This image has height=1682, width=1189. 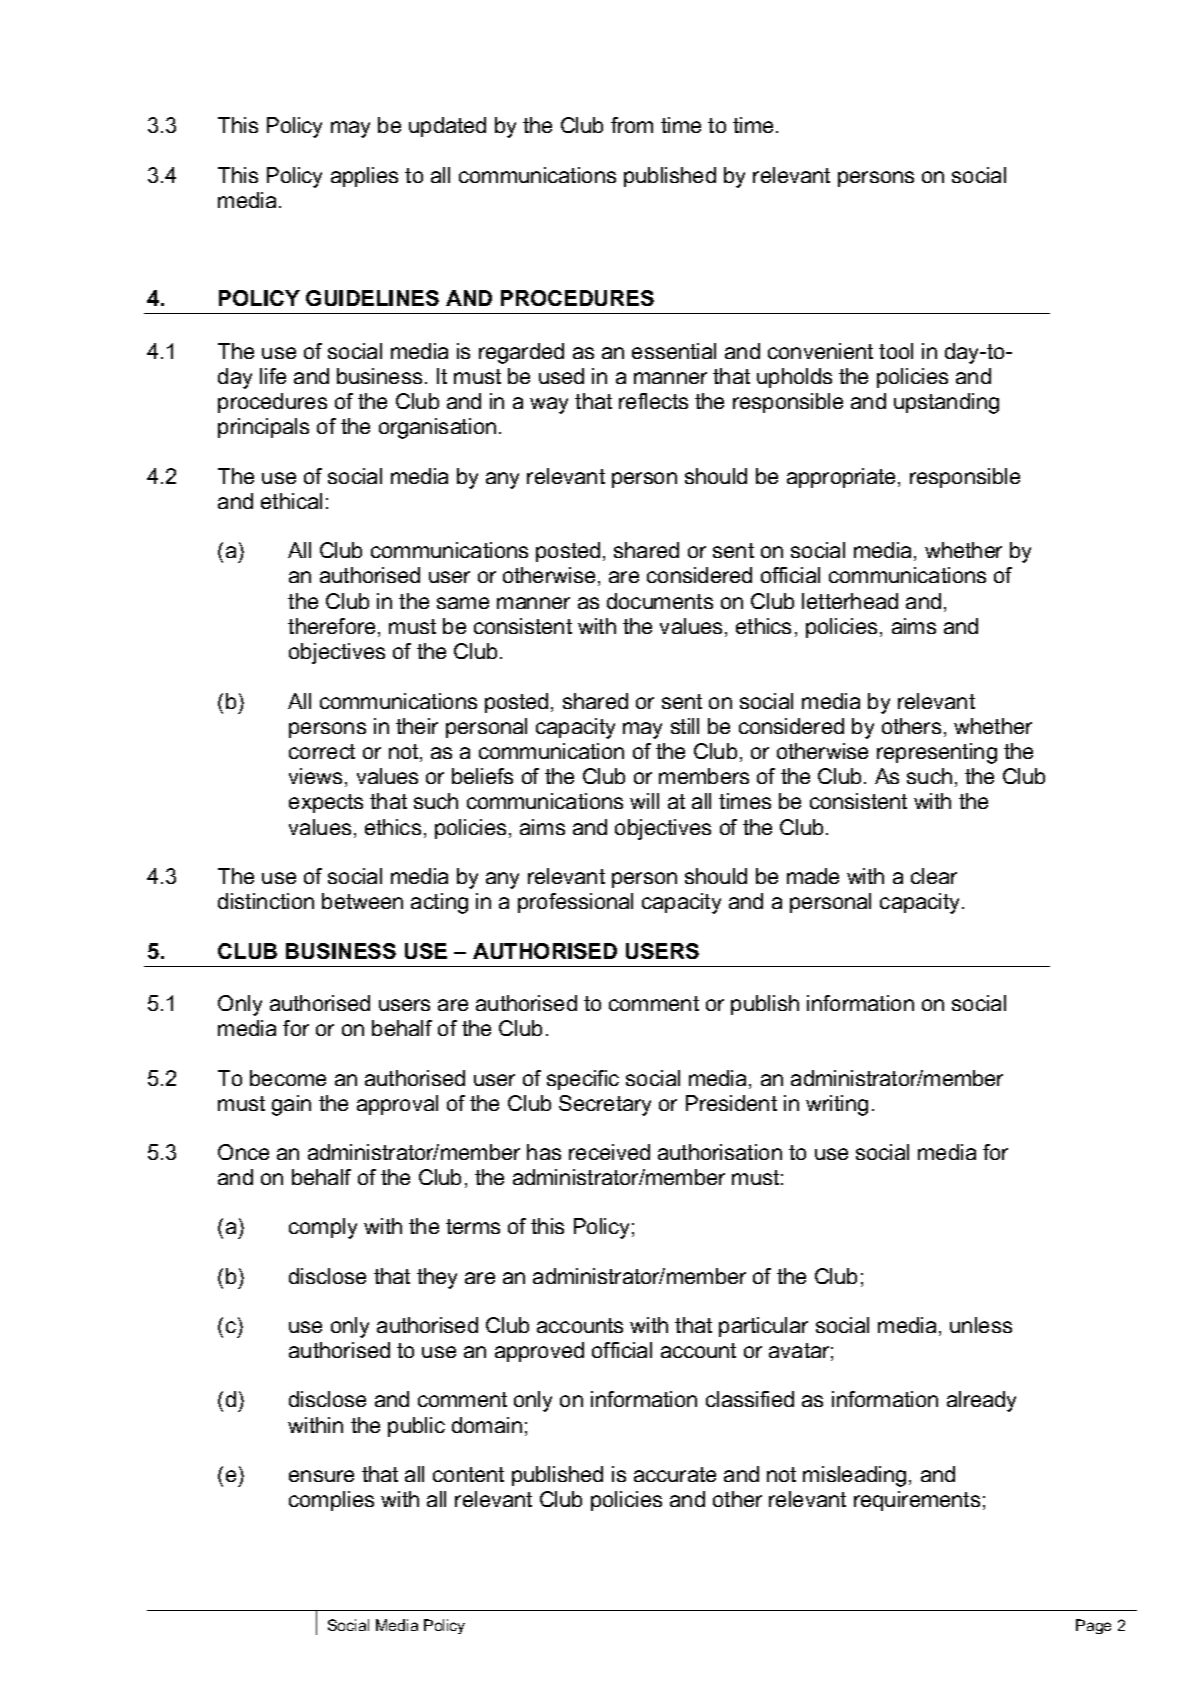 What do you see at coordinates (632, 125) in the image?
I see `from` at bounding box center [632, 125].
